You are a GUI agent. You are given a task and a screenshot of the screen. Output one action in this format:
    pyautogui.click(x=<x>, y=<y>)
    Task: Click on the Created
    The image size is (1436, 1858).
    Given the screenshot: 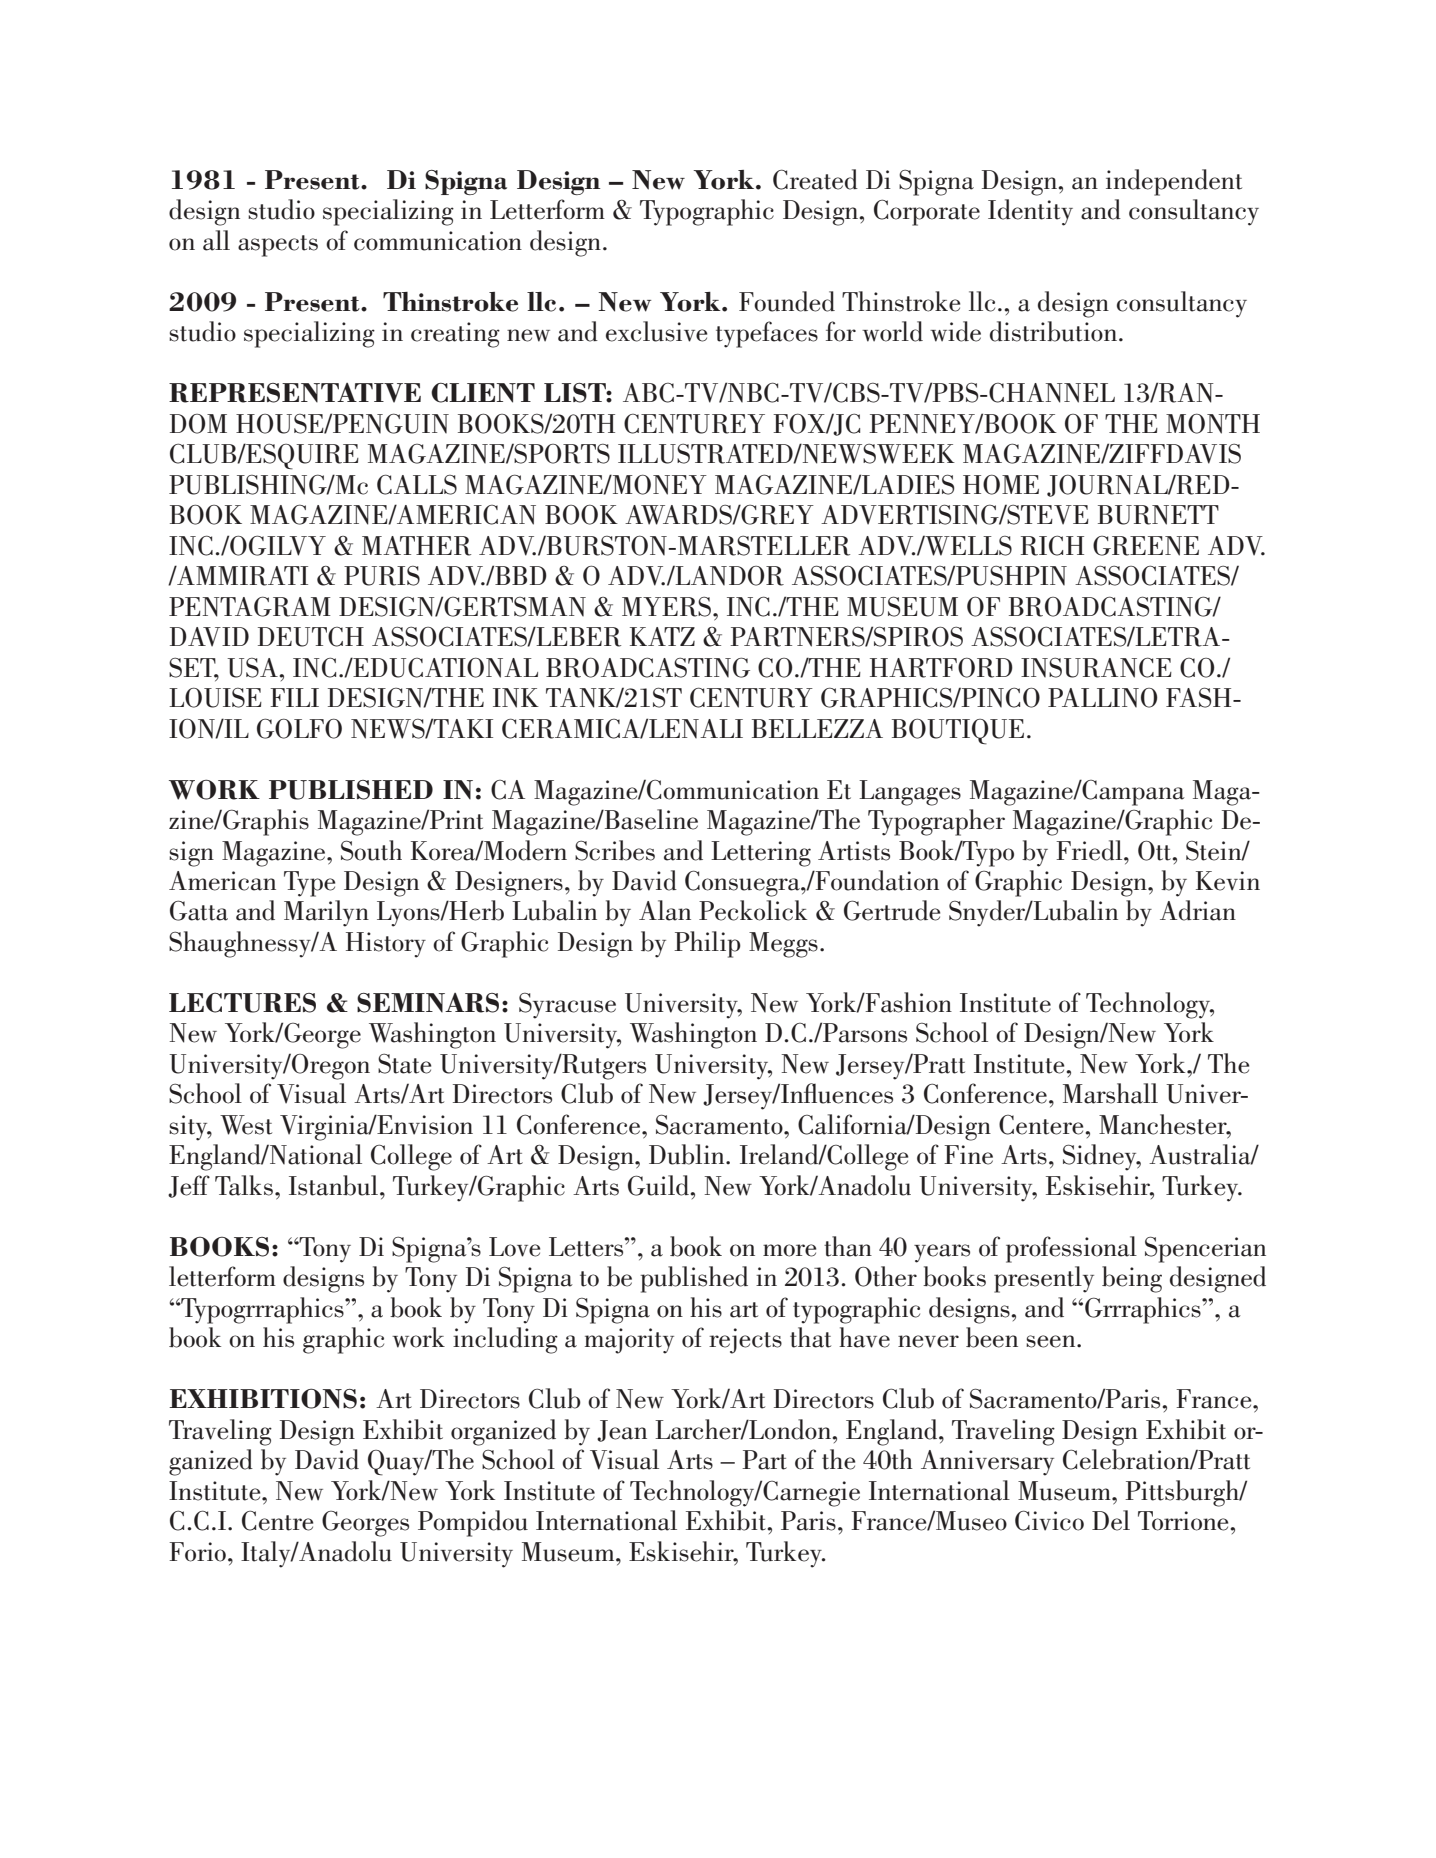 What is the action you would take?
    pyautogui.click(x=815, y=179)
